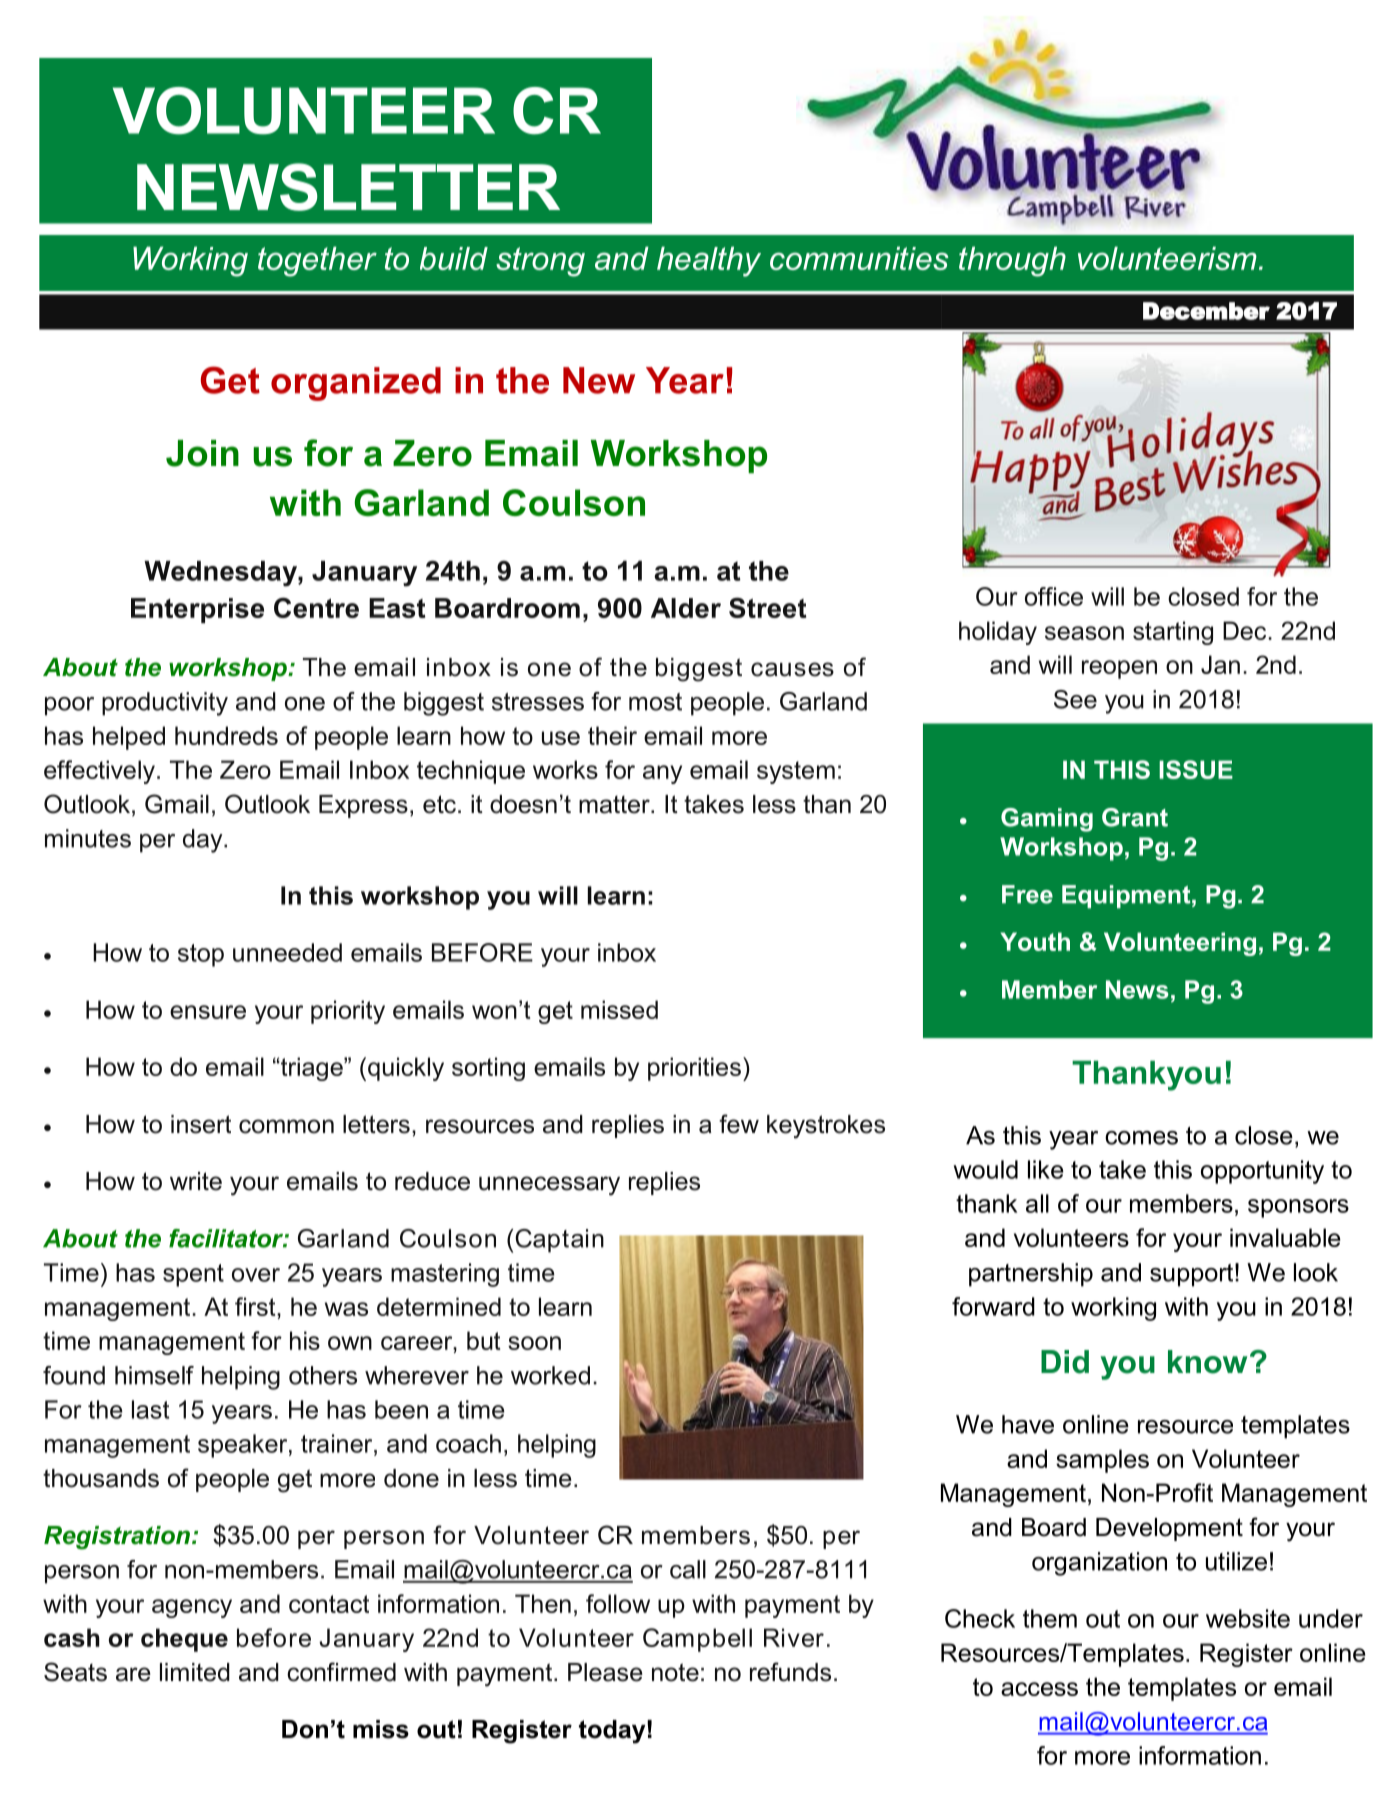 This screenshot has width=1400, height=1812. Describe the element at coordinates (1206, 311) in the screenshot. I see `December` at that location.
